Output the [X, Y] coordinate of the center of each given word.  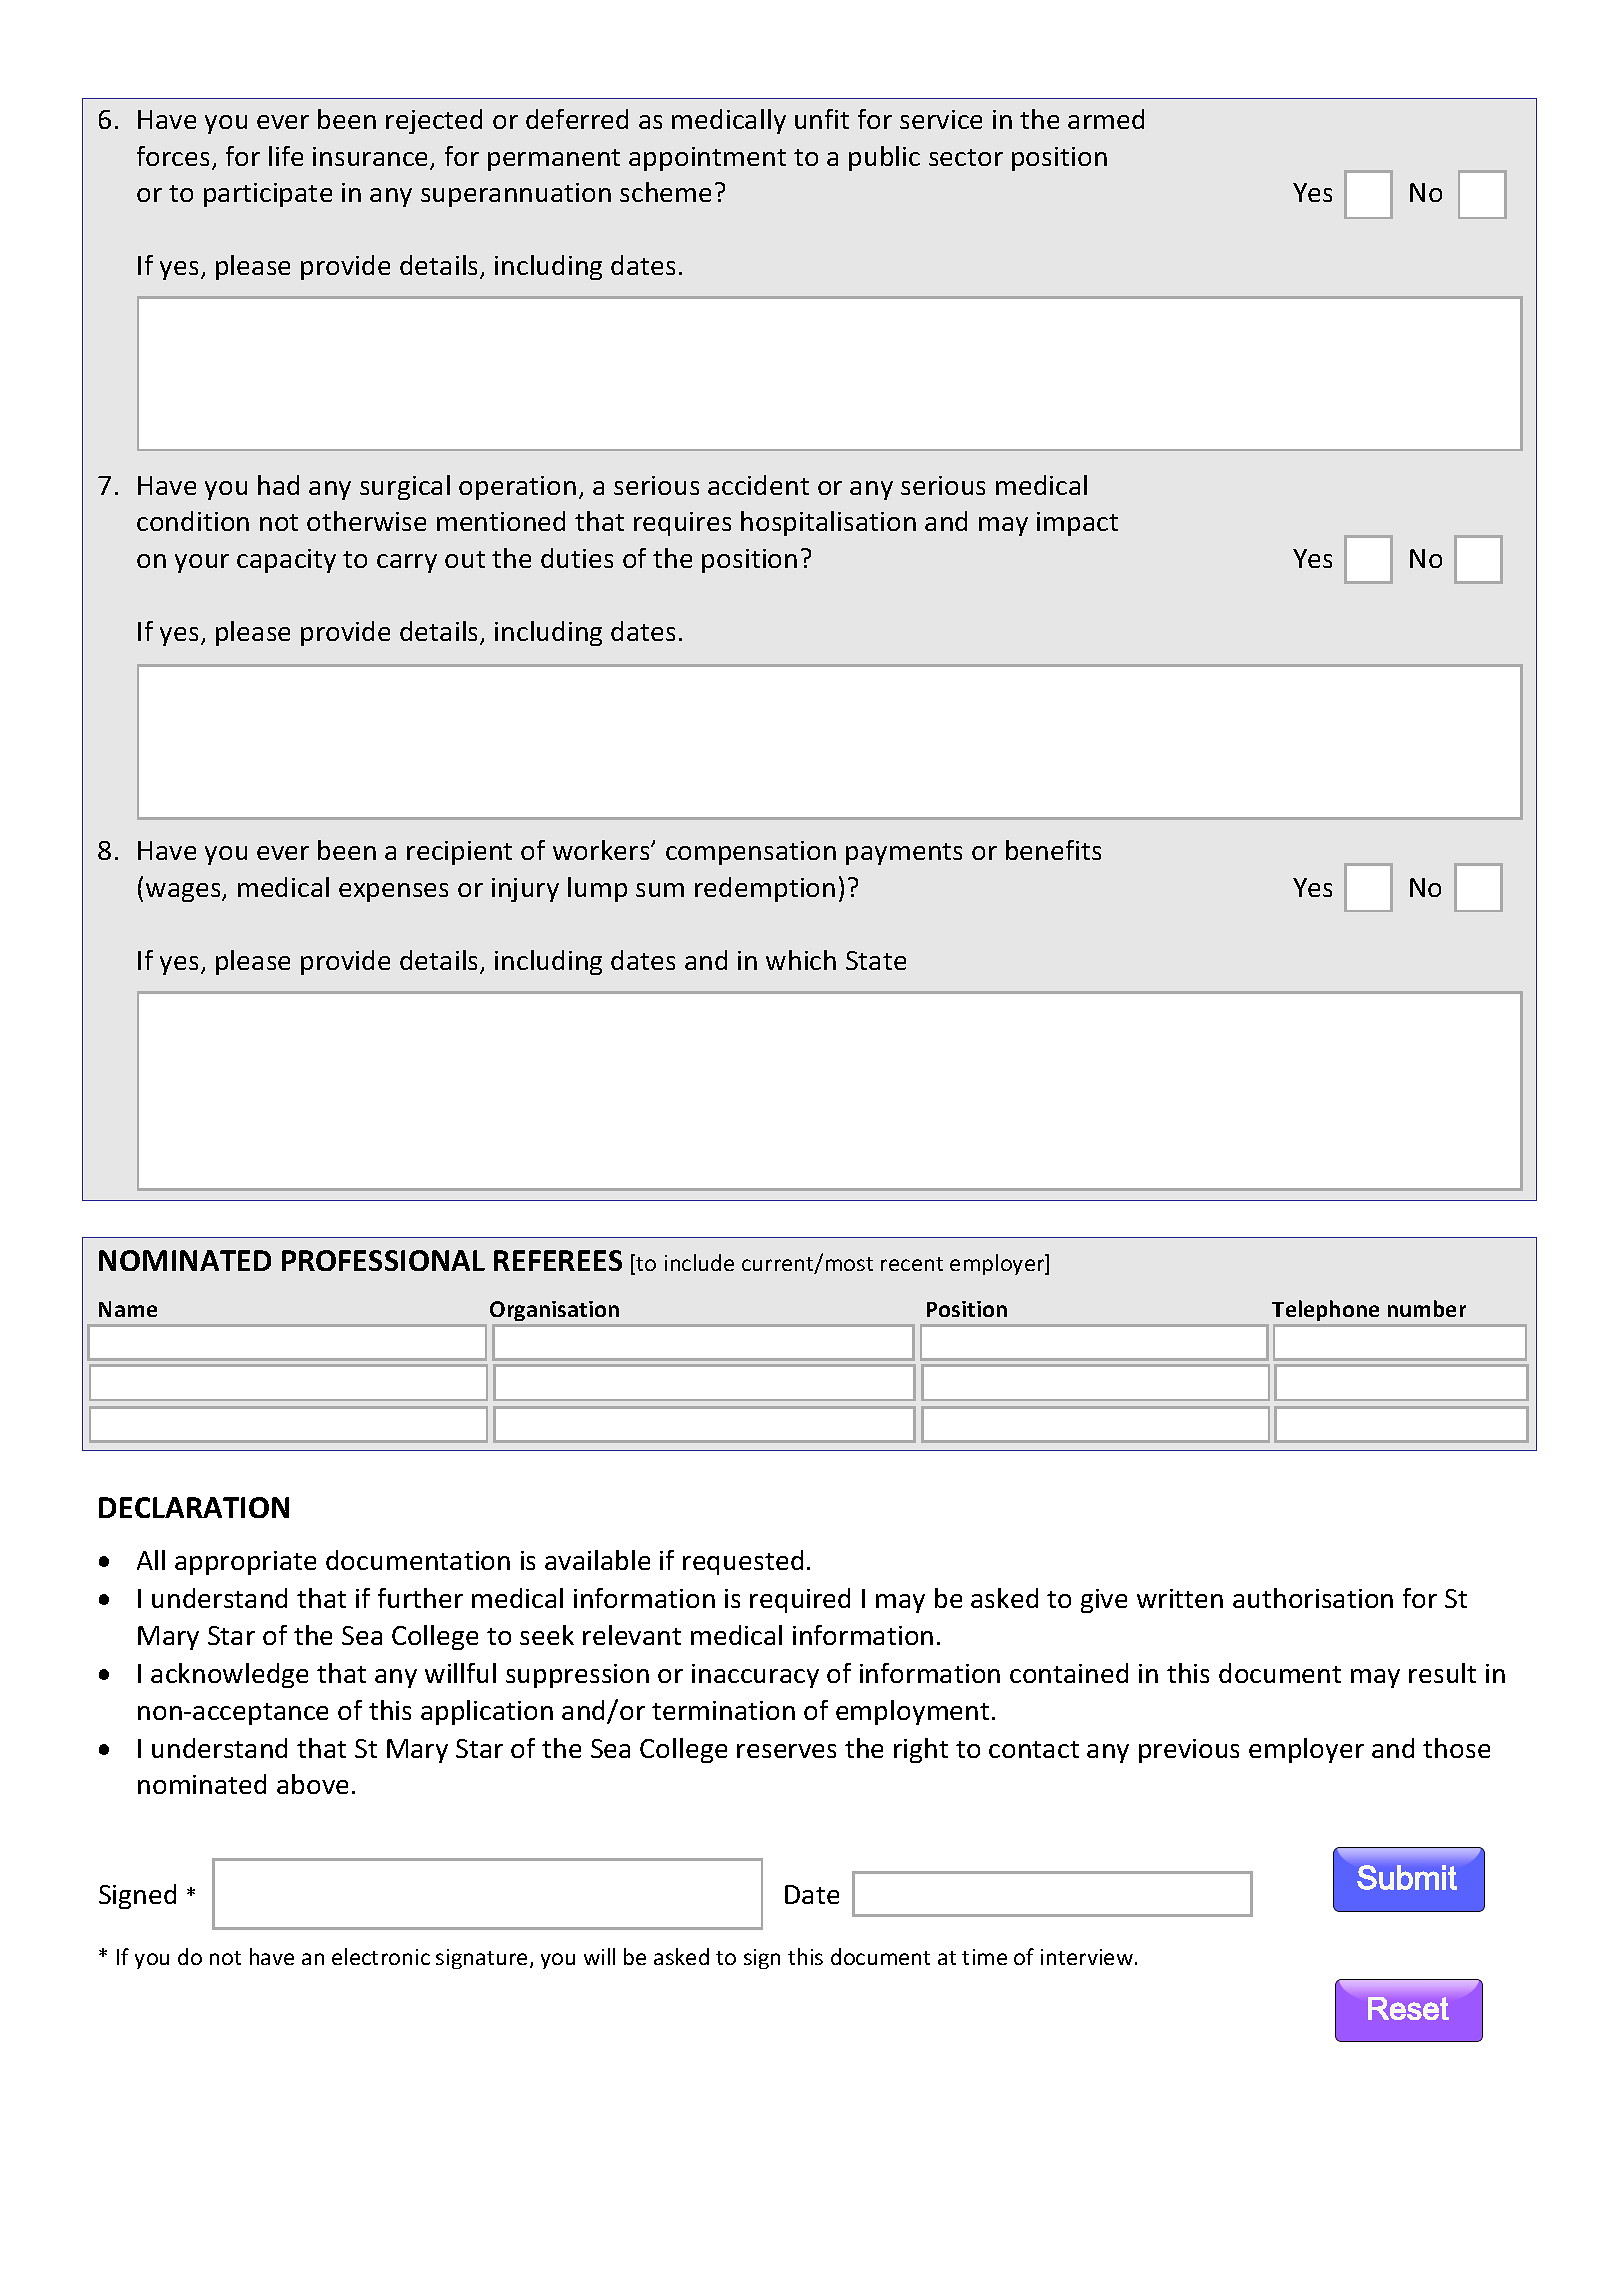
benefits [1053, 850]
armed [1106, 119]
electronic [381, 1956]
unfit [822, 119]
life [286, 156]
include [699, 1262]
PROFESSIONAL [383, 1260]
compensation [751, 853]
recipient [459, 853]
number [1427, 1308]
